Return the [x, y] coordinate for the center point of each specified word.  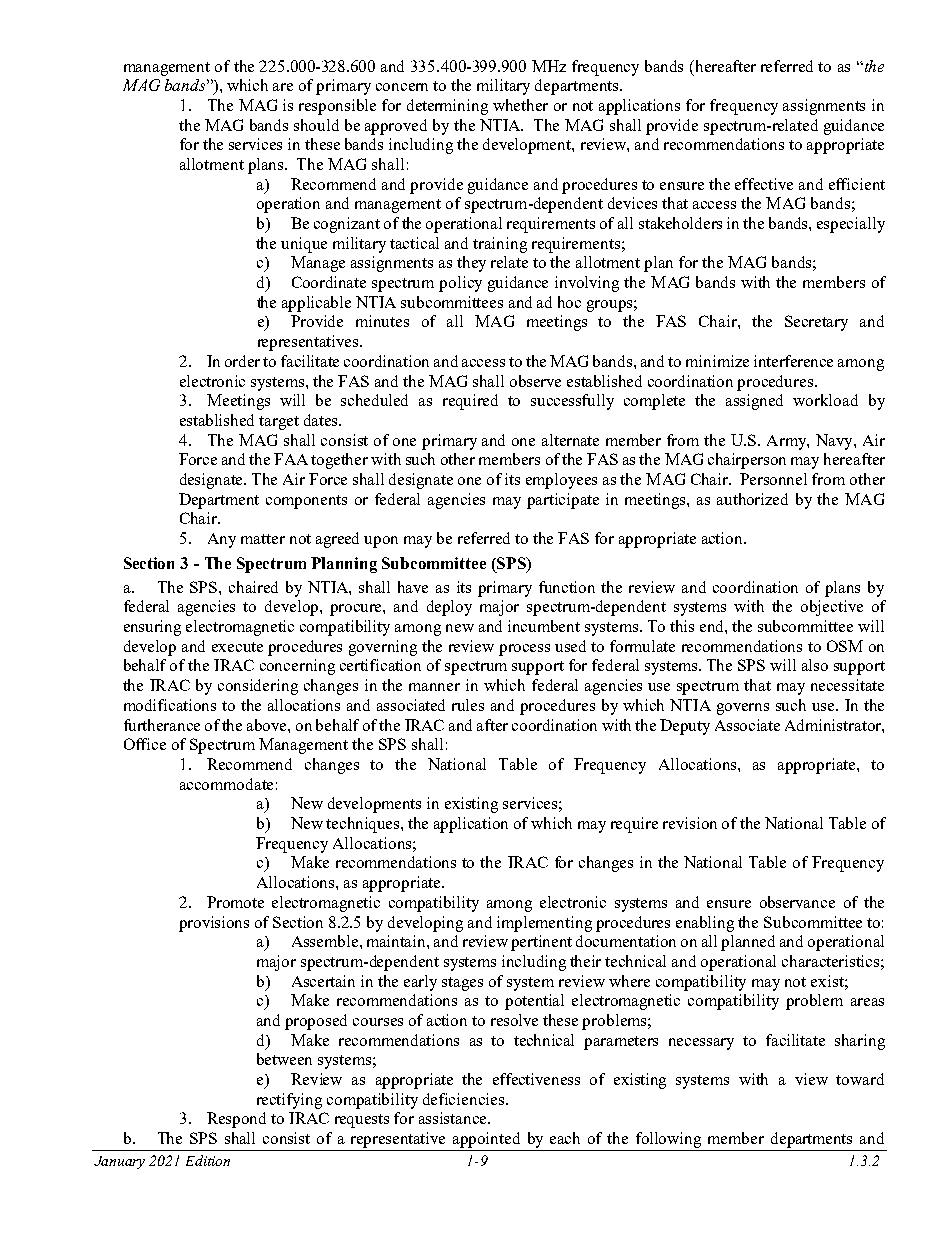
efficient [857, 184]
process [524, 650]
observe [535, 381]
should [316, 125]
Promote [235, 902]
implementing [544, 924]
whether [520, 105]
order [242, 361]
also [815, 665]
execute [237, 647]
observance [797, 902]
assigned [754, 402]
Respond [236, 1120]
